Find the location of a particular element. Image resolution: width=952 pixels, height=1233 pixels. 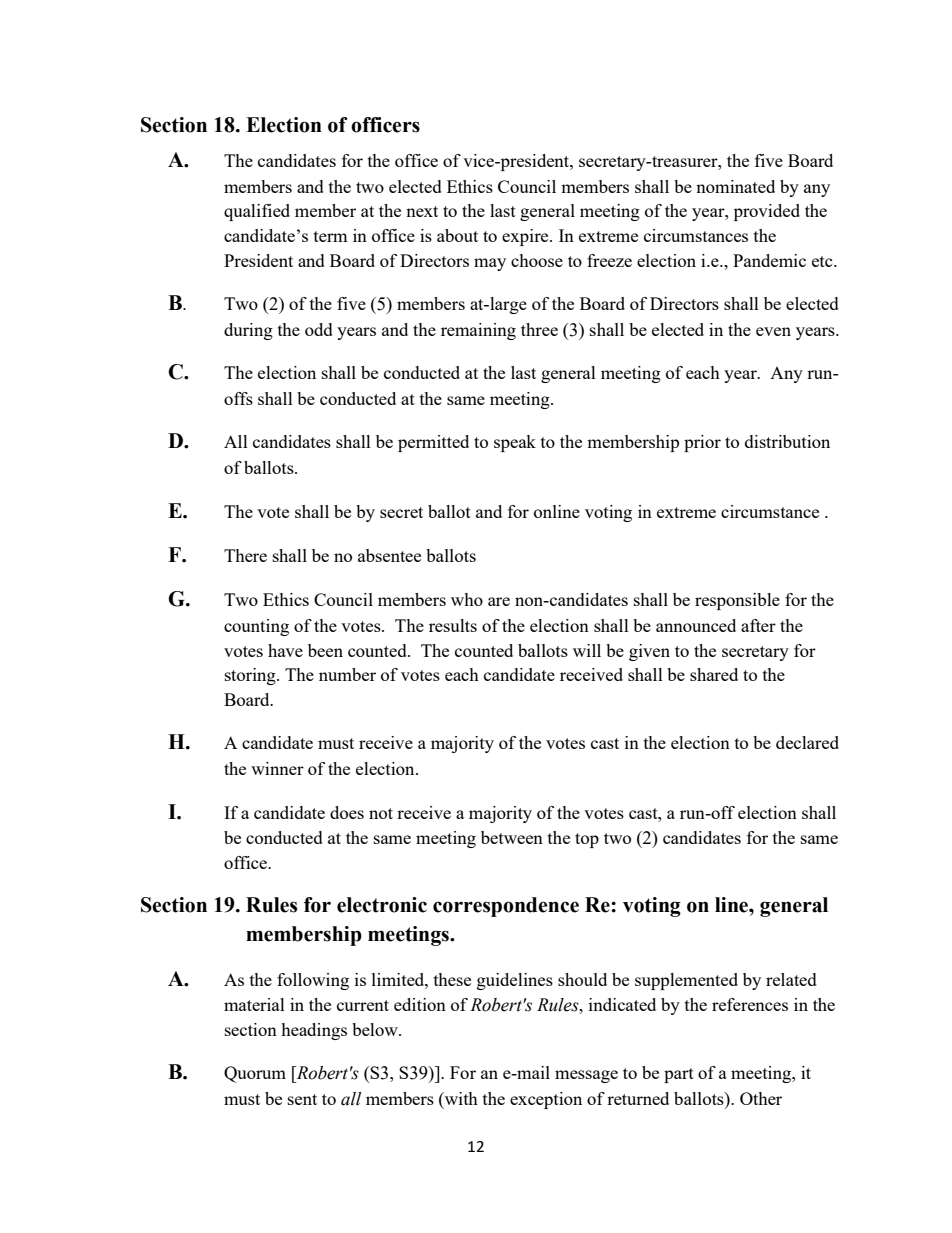

headings is located at coordinates (314, 1031).
